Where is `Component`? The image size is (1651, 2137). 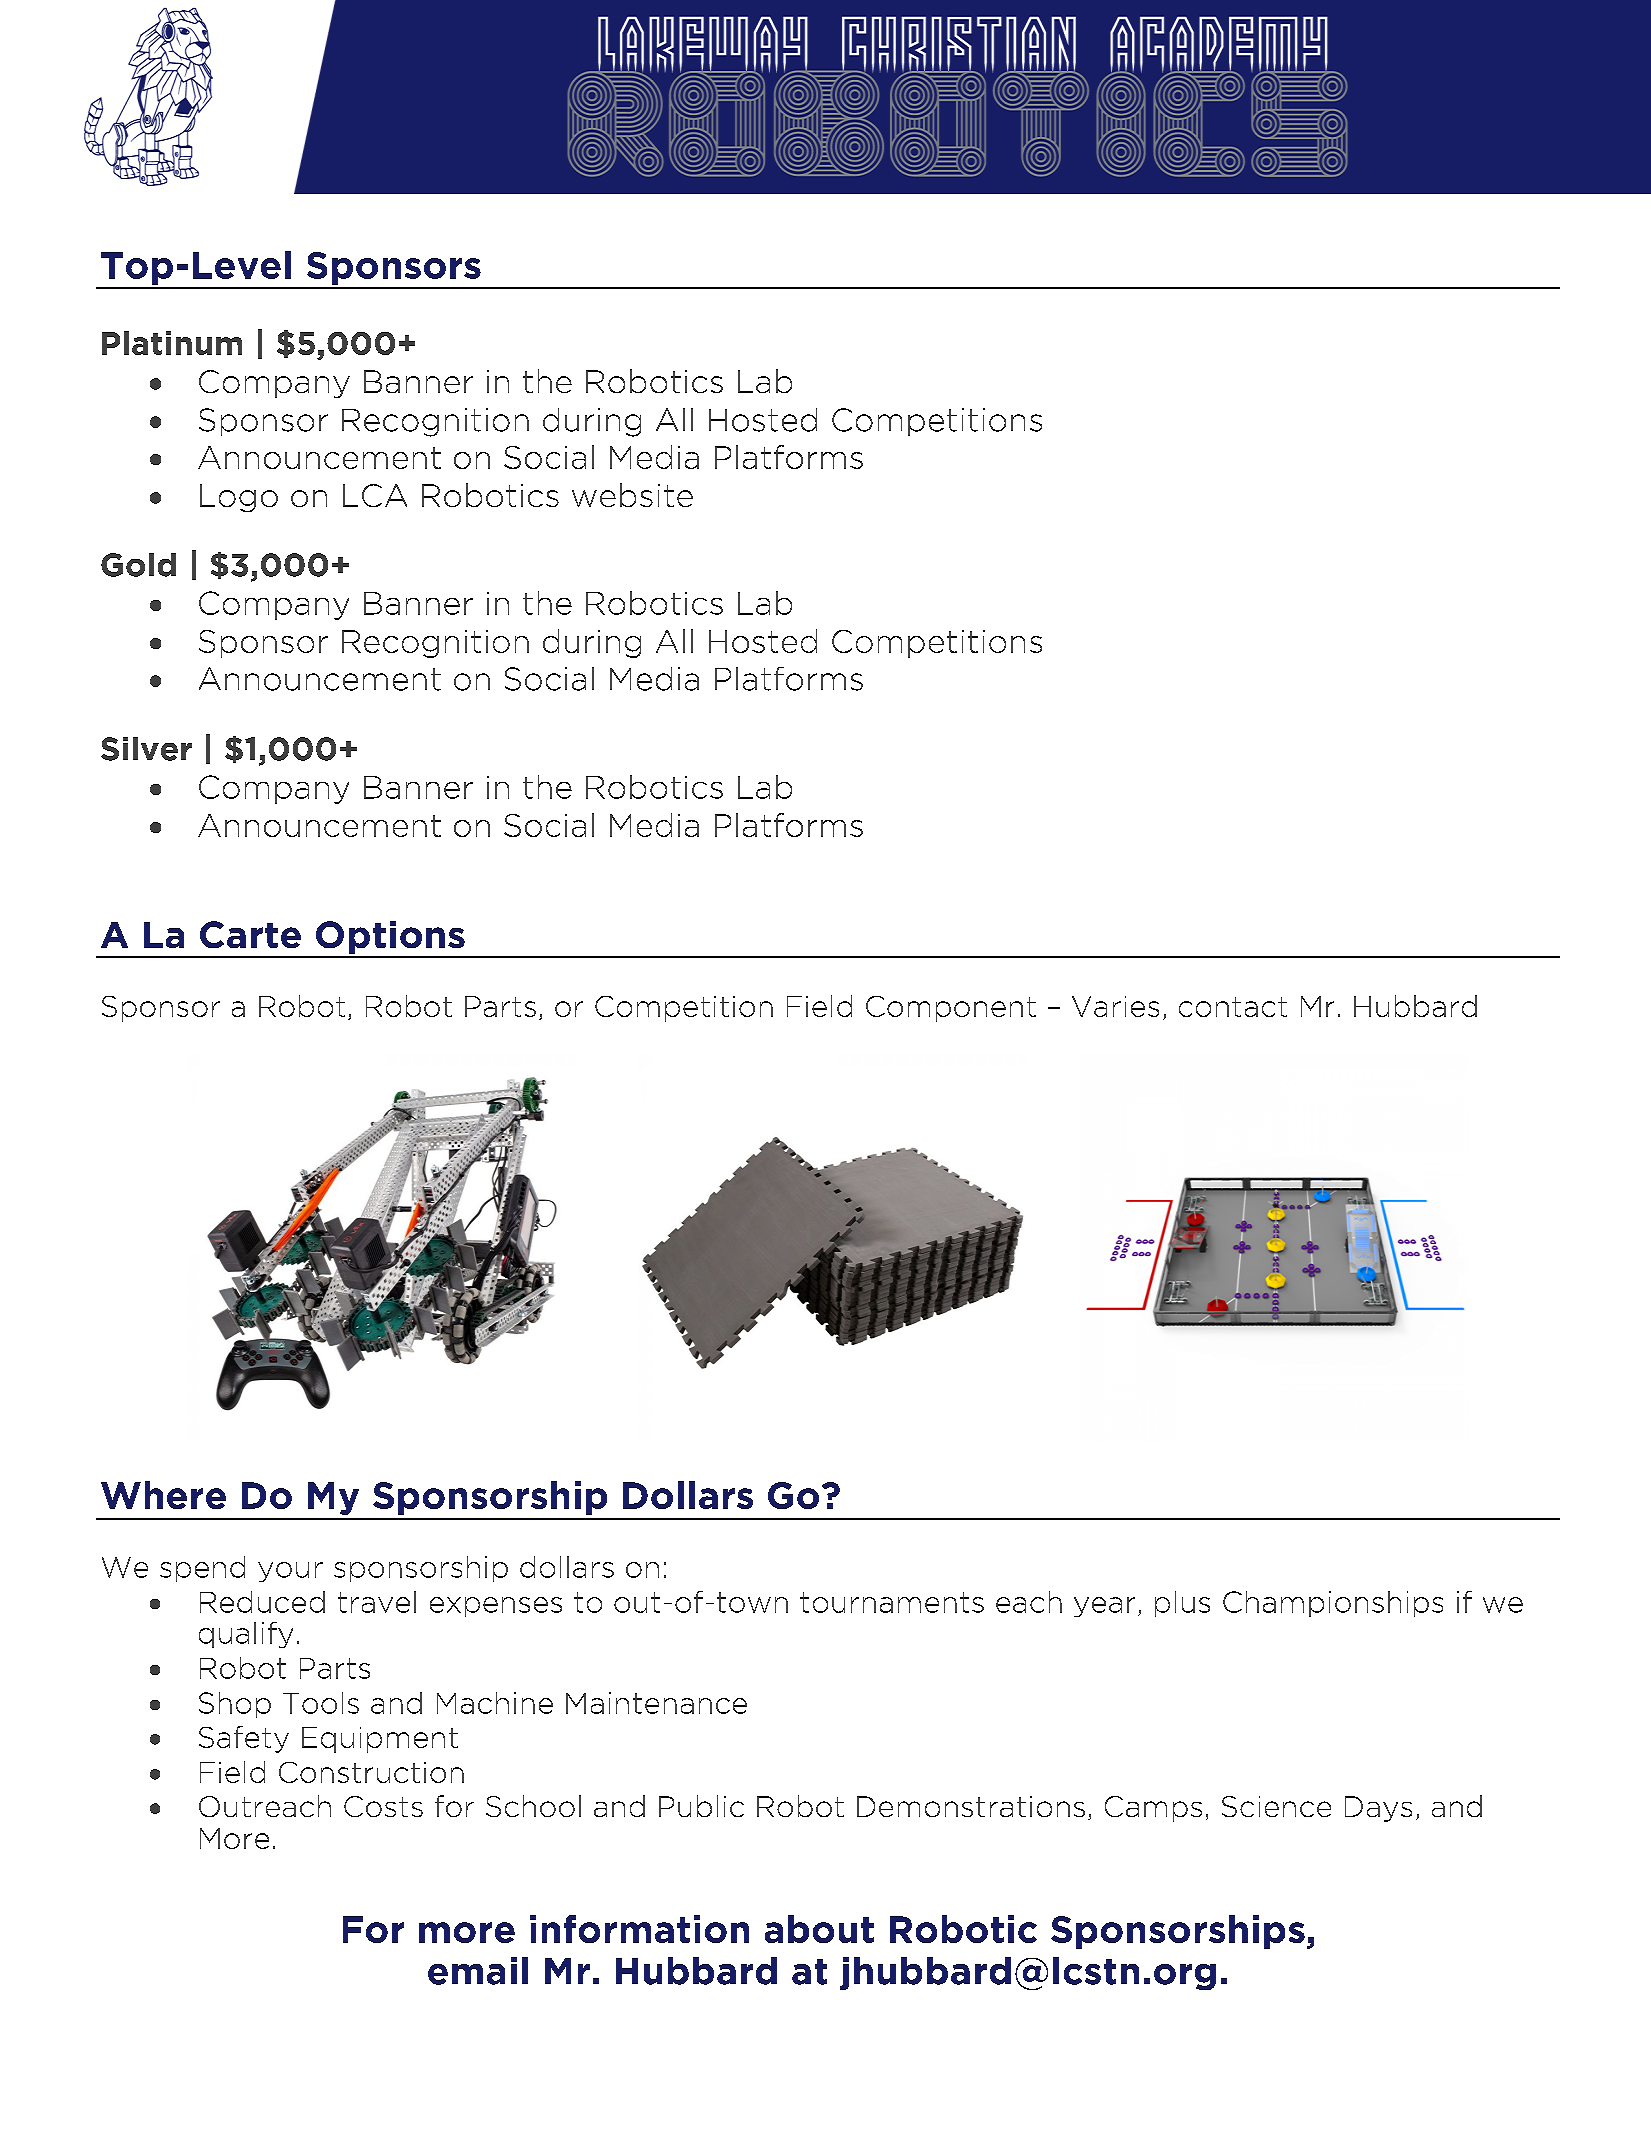
Component is located at coordinates (951, 1009).
